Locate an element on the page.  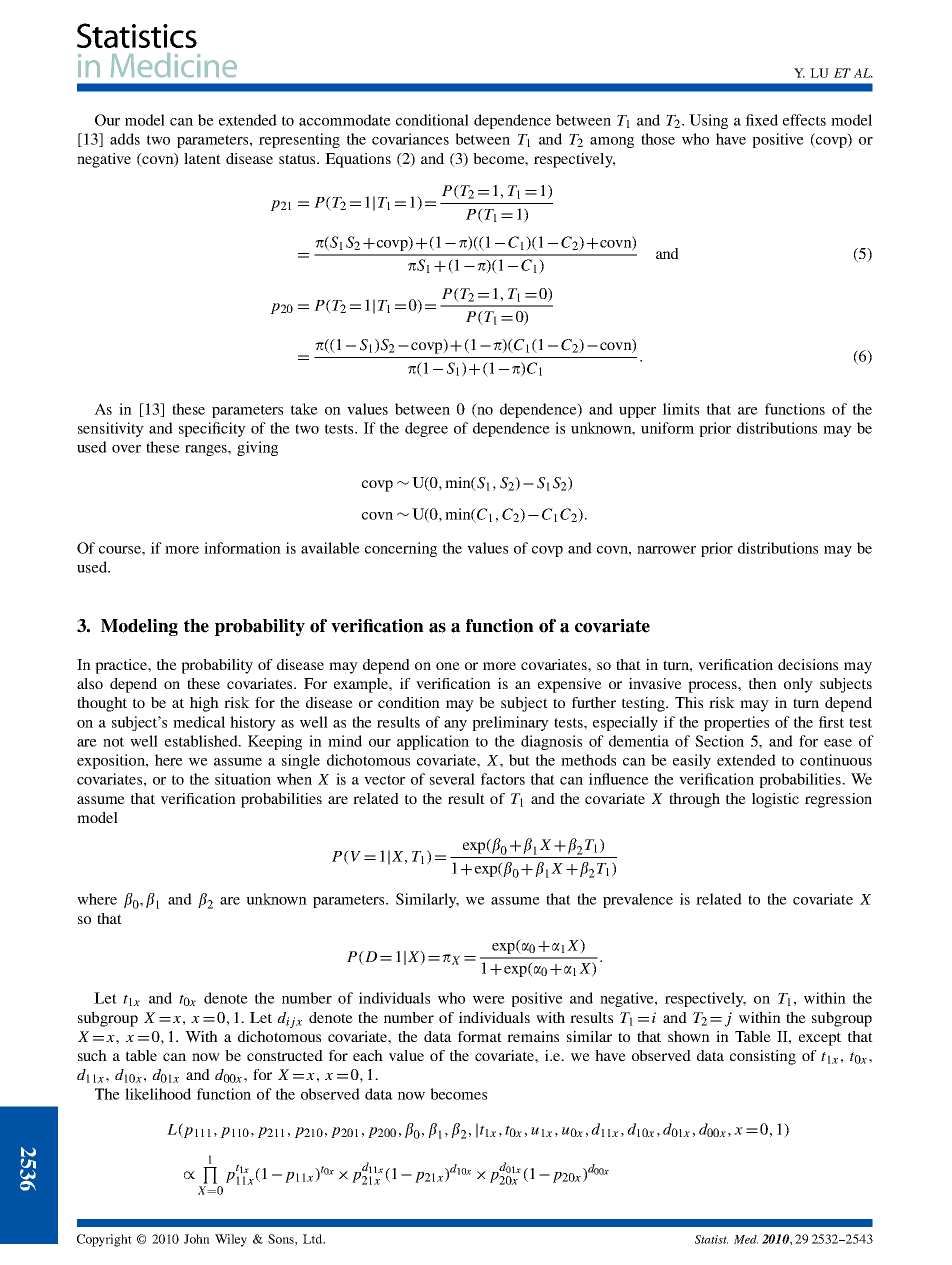
fixed is located at coordinates (762, 120).
